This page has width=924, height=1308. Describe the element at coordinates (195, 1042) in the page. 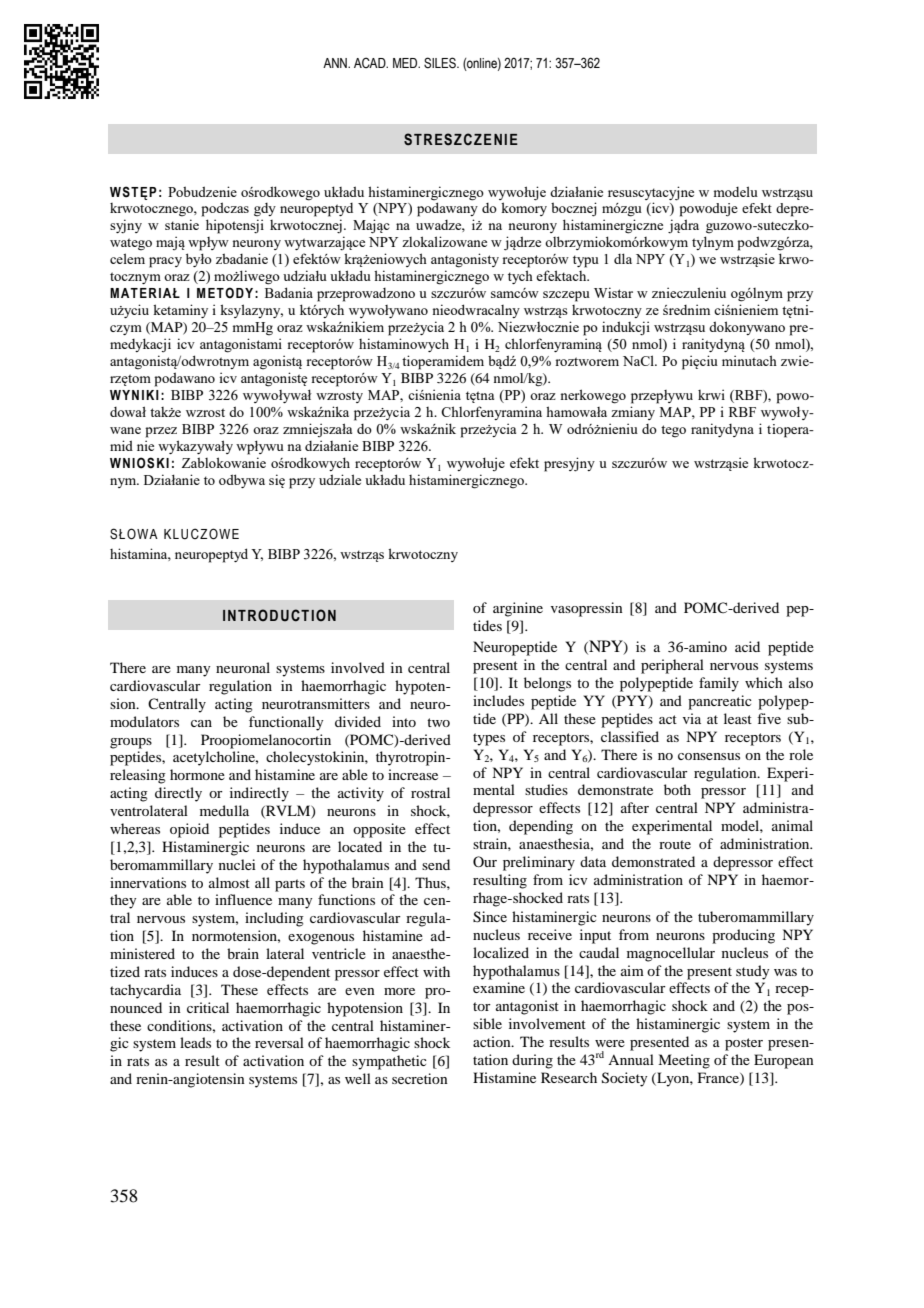

I see `leads` at that location.
